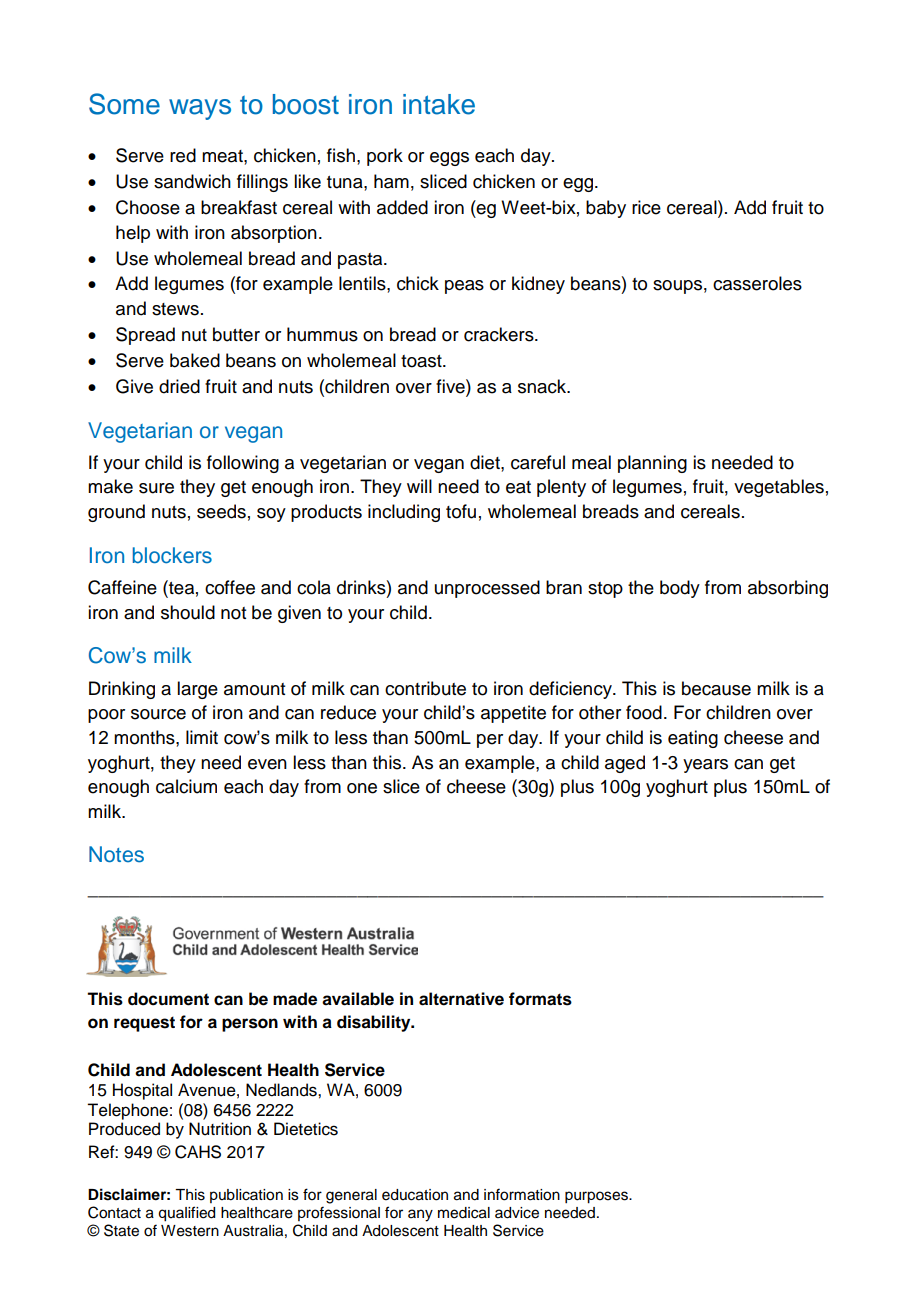 This screenshot has width=924, height=1308. What do you see at coordinates (186, 1214) in the screenshot?
I see `qualified` at bounding box center [186, 1214].
